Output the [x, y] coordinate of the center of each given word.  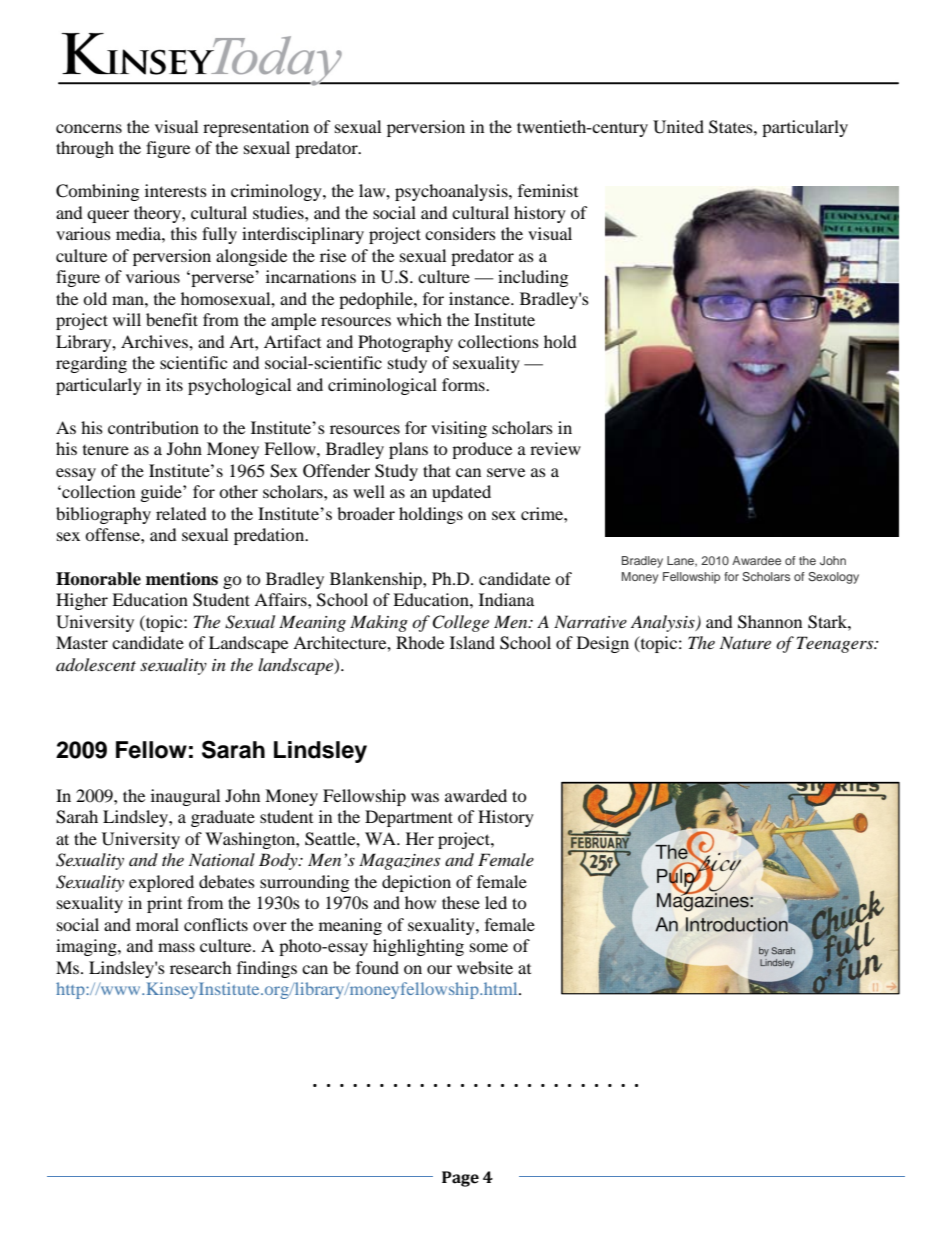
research [201, 967]
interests [176, 190]
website [485, 967]
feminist [548, 190]
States [732, 127]
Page [460, 1179]
